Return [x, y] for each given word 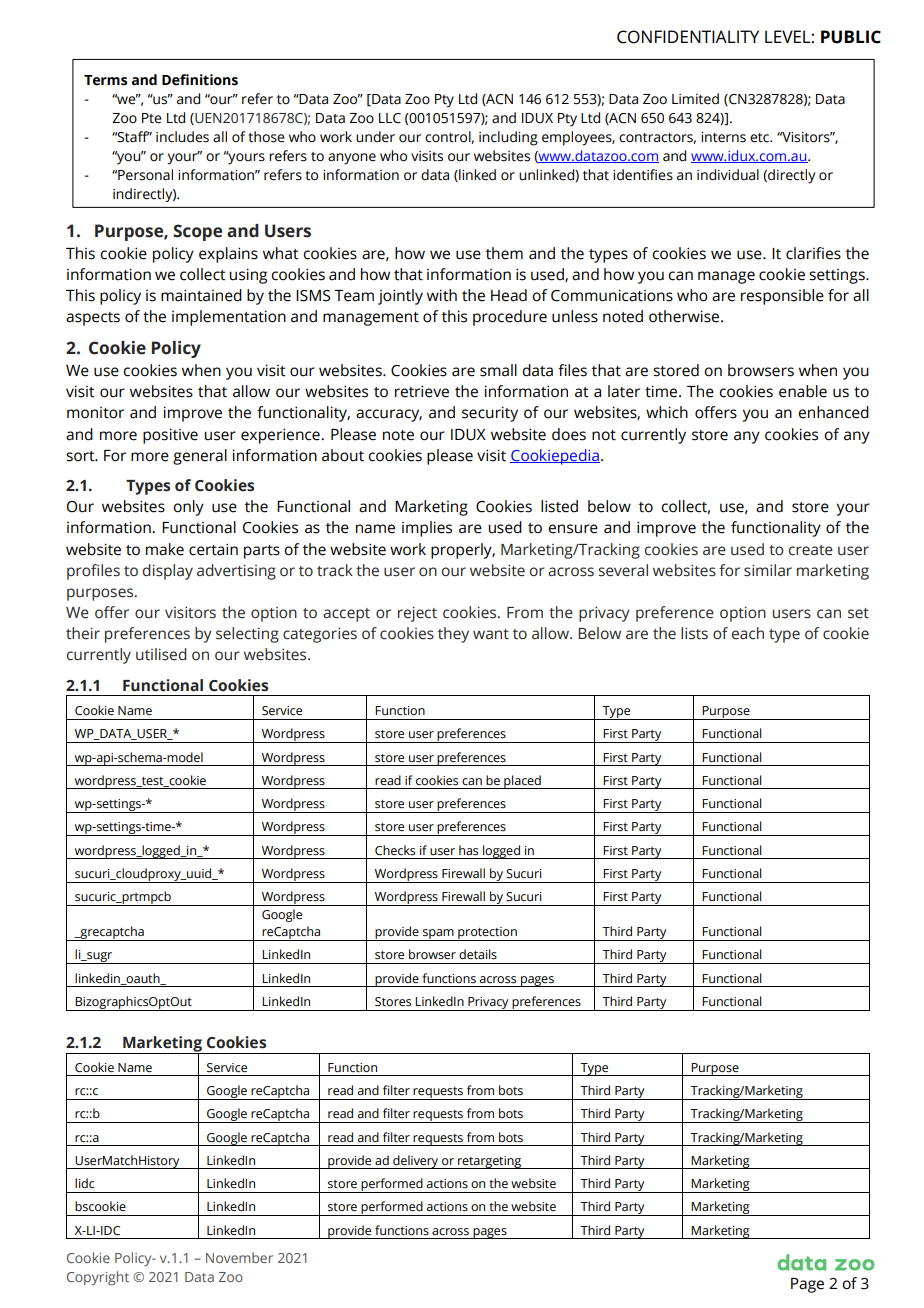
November [239, 1257]
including [508, 138]
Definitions [200, 80]
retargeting [489, 1162]
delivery [416, 1162]
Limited [695, 99]
